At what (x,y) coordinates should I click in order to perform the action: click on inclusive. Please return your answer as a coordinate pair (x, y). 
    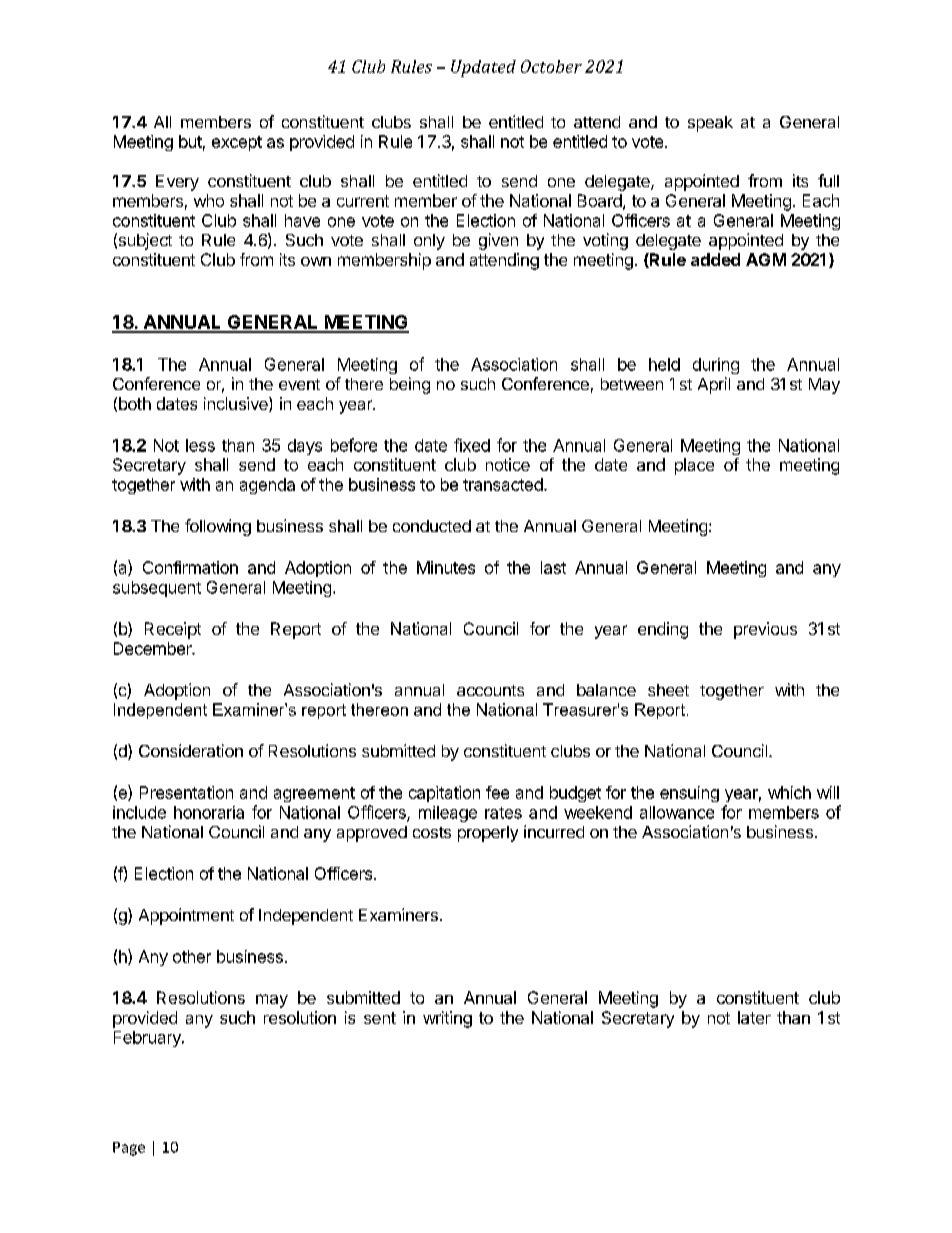
    Looking at the image, I should click on (237, 404).
